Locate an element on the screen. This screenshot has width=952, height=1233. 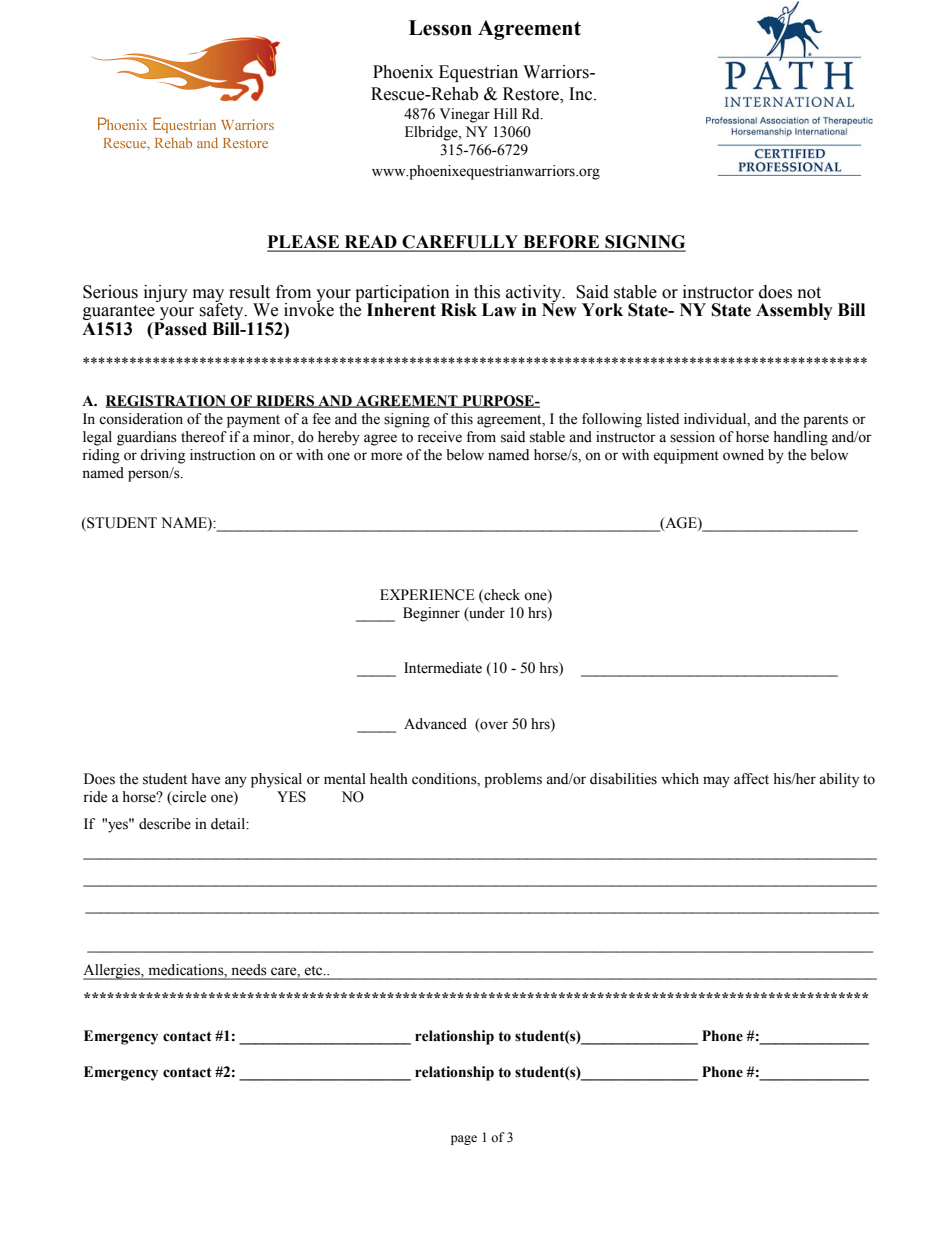
owned is located at coordinates (743, 455).
